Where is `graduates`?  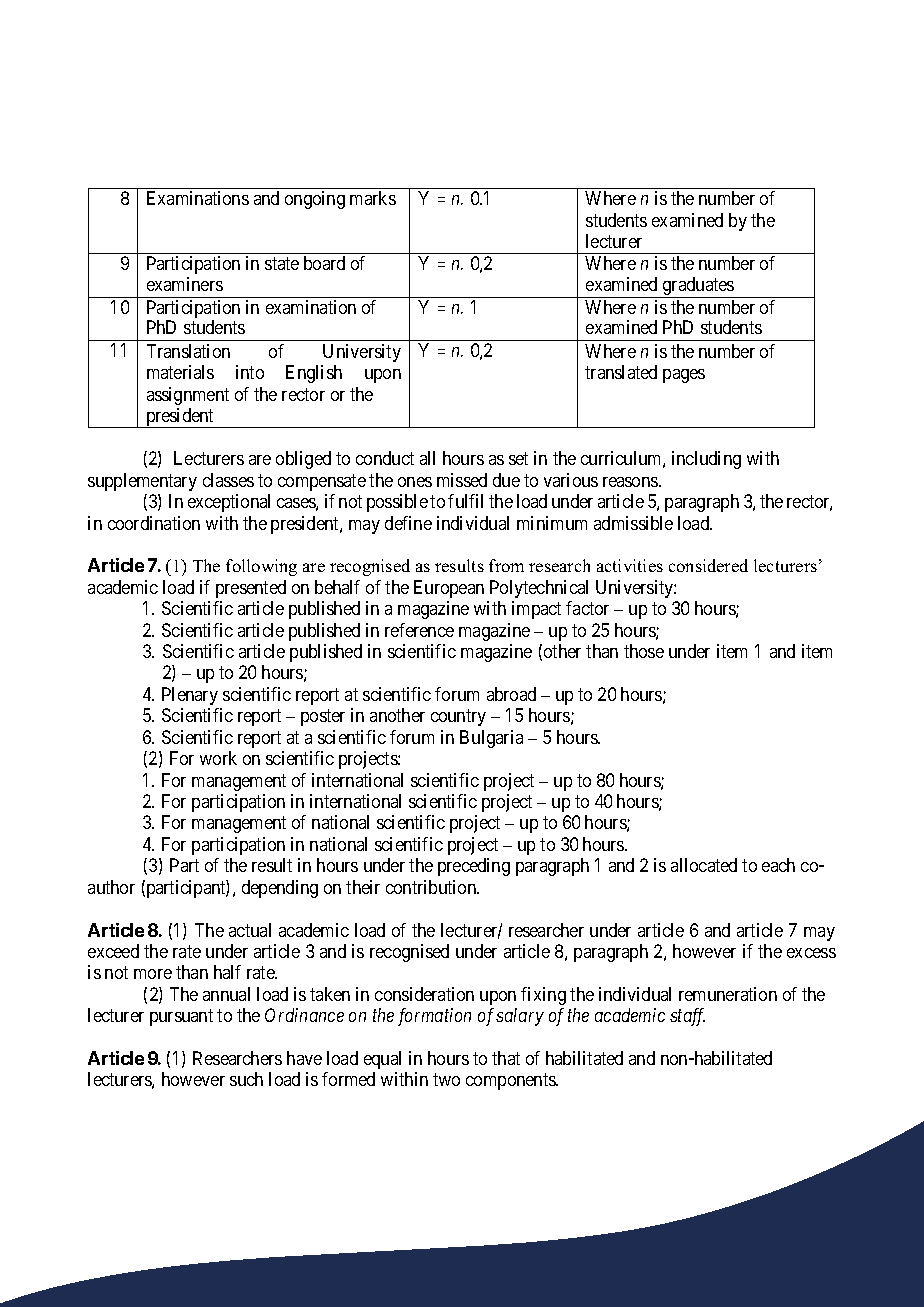
graduates is located at coordinates (698, 287).
